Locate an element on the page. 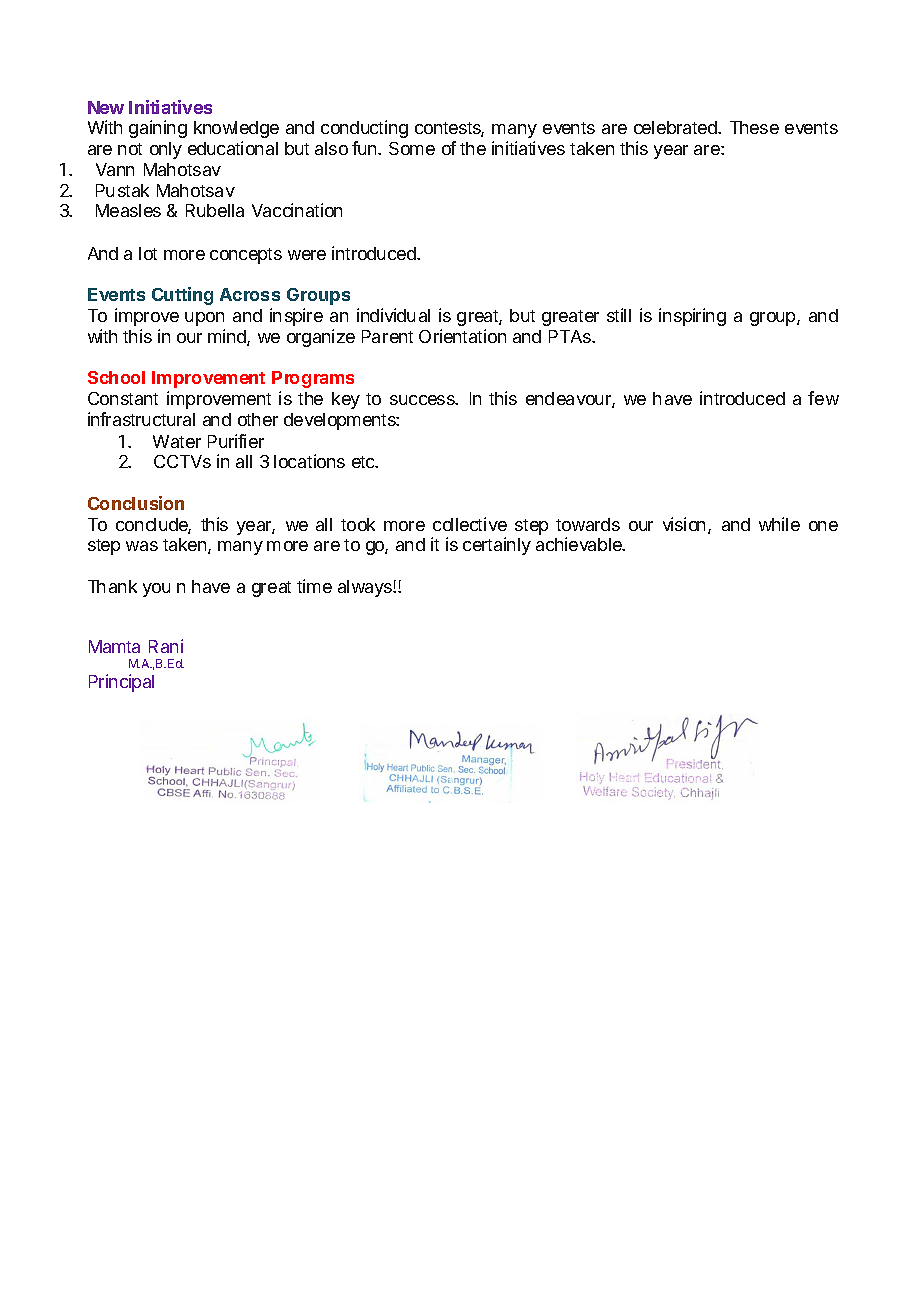  These is located at coordinates (754, 127).
